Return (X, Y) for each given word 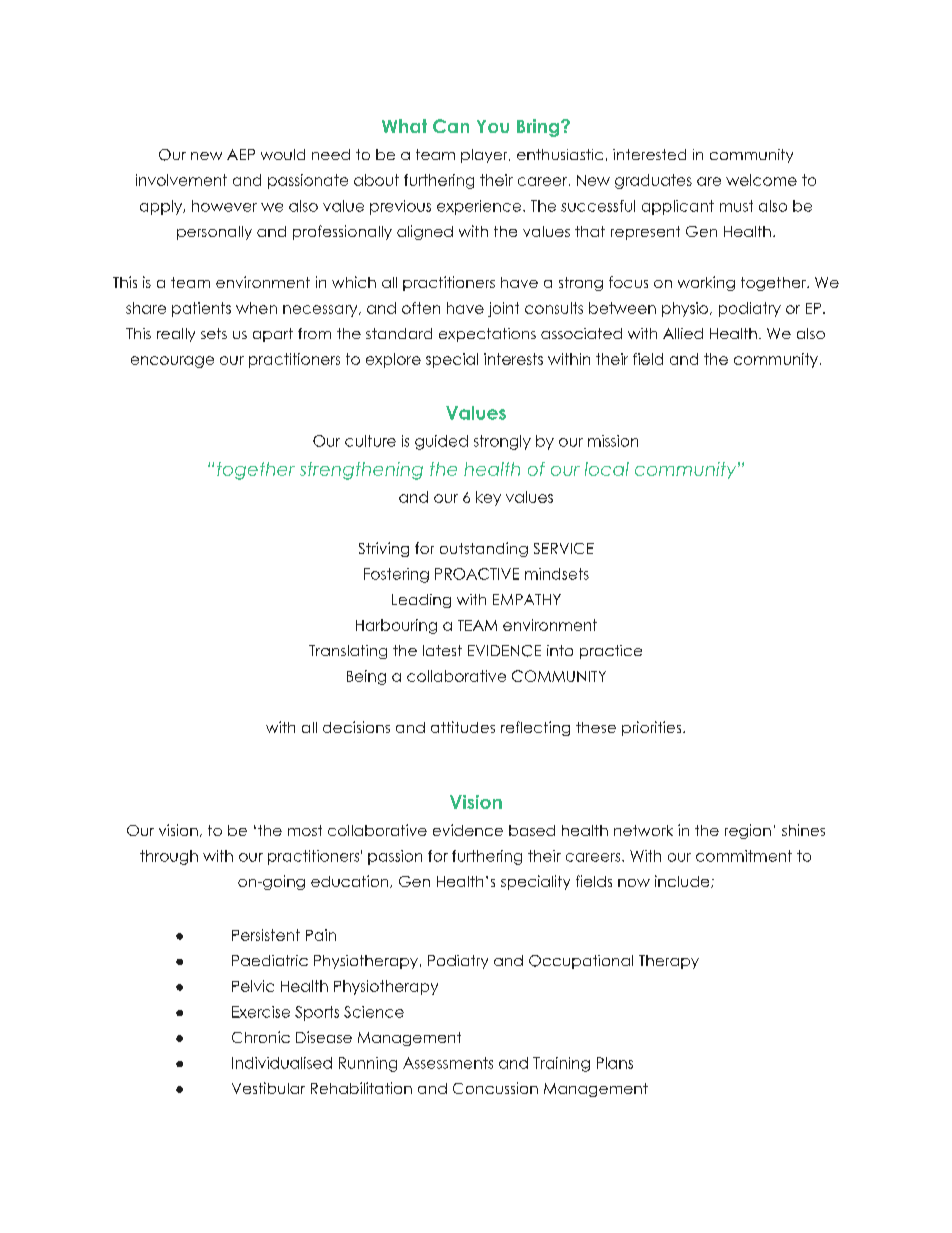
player (485, 156)
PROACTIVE (477, 574)
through (169, 857)
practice (611, 652)
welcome (761, 180)
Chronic (261, 1037)
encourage (172, 362)
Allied (683, 333)
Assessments (448, 1063)
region (748, 831)
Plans (615, 1063)
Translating (348, 652)
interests (513, 359)
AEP (241, 154)
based (532, 830)
